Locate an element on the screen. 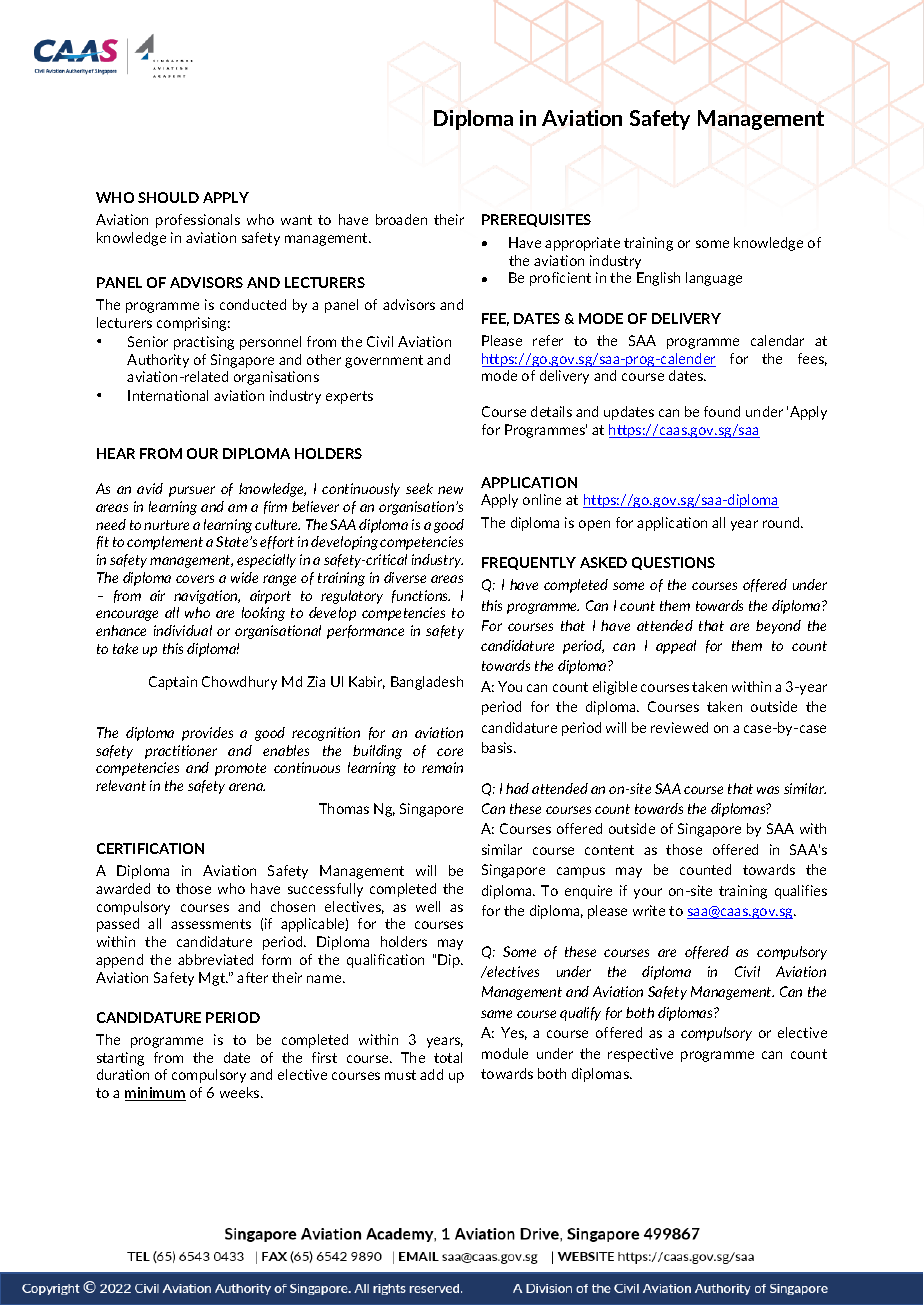 The image size is (924, 1308). appeal is located at coordinates (676, 647).
